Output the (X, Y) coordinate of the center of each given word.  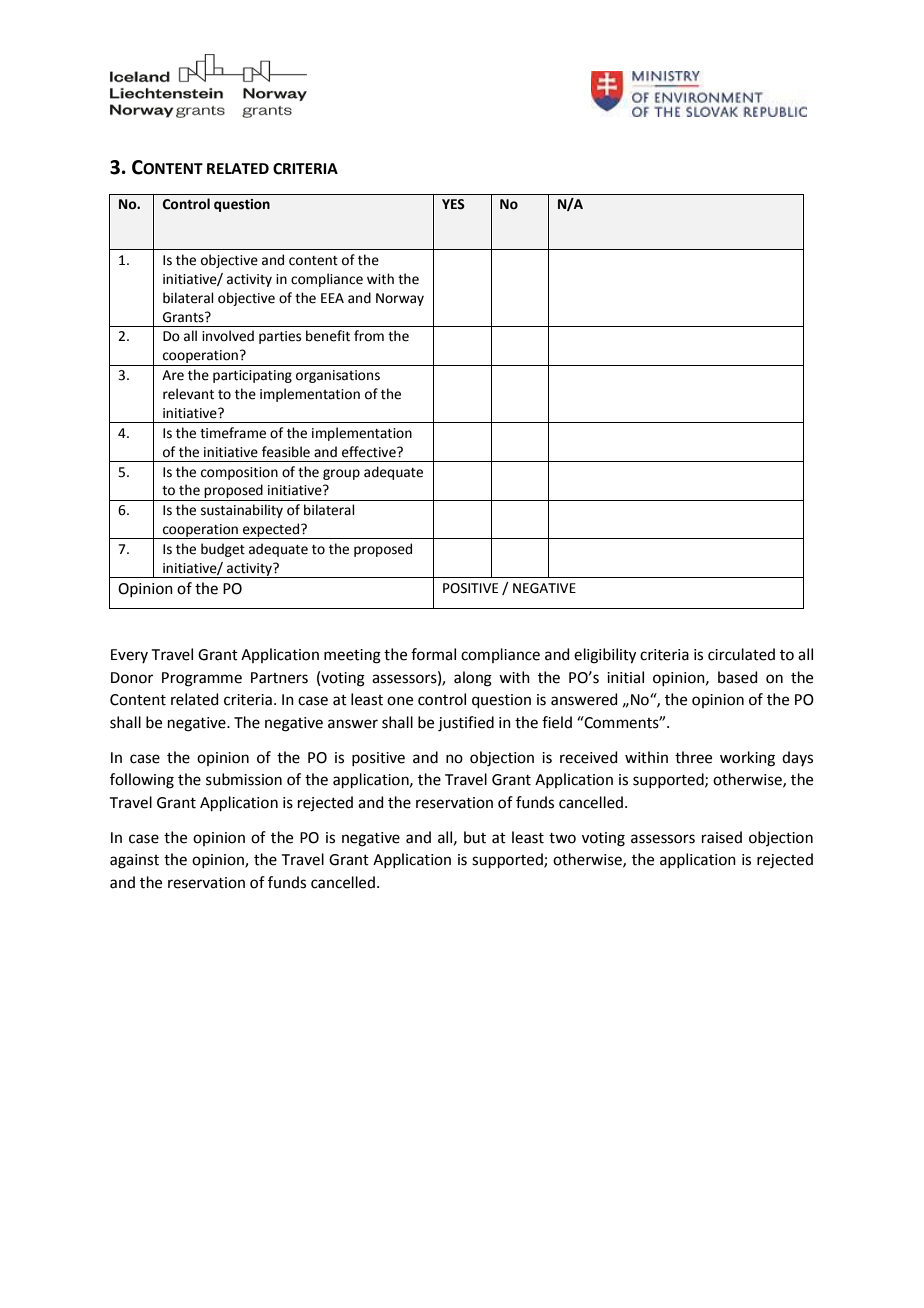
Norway (400, 299)
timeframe (233, 433)
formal (433, 654)
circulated (741, 654)
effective (370, 452)
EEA (332, 298)
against (134, 861)
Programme (202, 679)
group (341, 474)
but (475, 837)
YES (453, 204)
